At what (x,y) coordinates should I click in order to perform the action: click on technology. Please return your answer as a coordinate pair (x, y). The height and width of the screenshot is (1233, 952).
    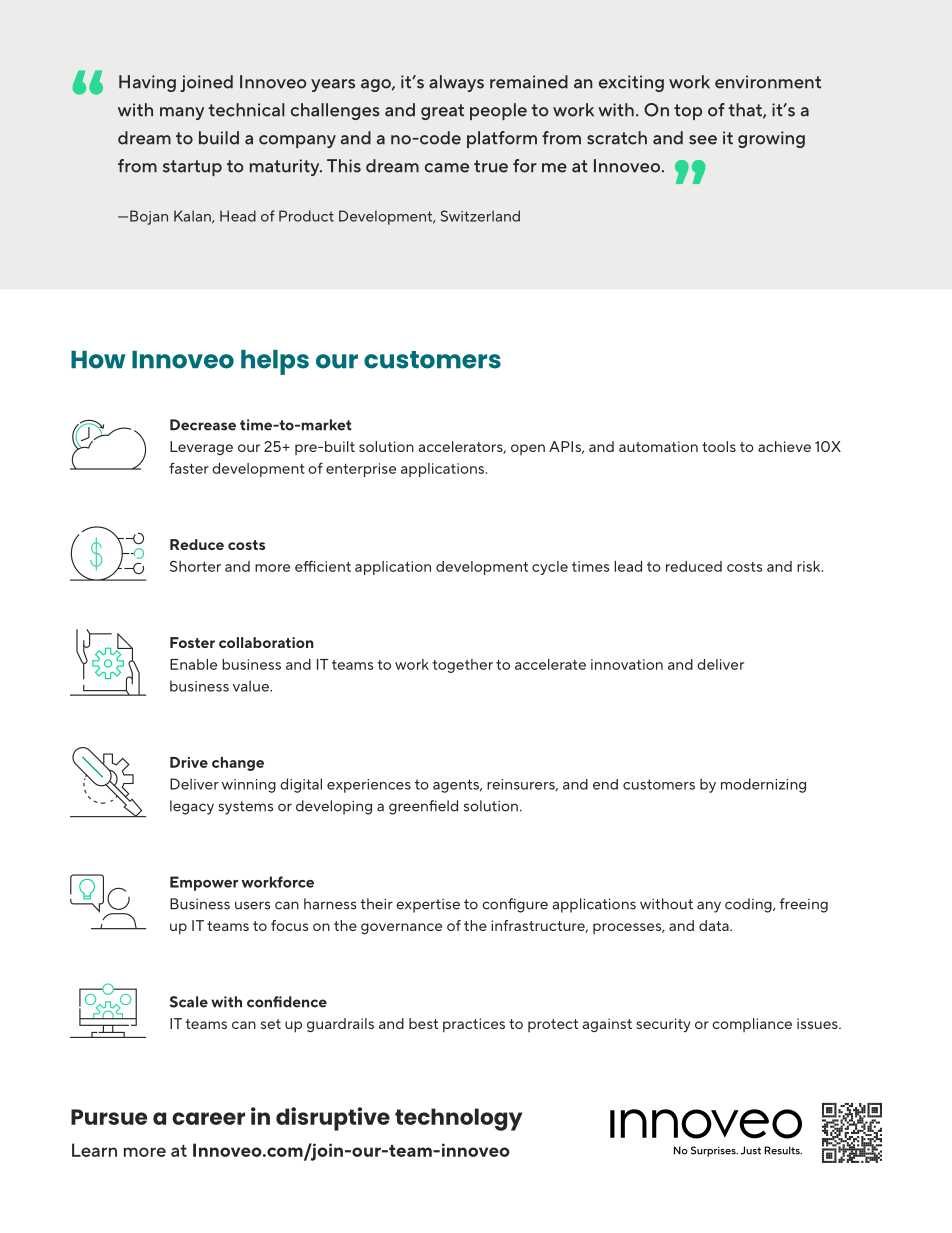
    Looking at the image, I should click on (458, 1119).
